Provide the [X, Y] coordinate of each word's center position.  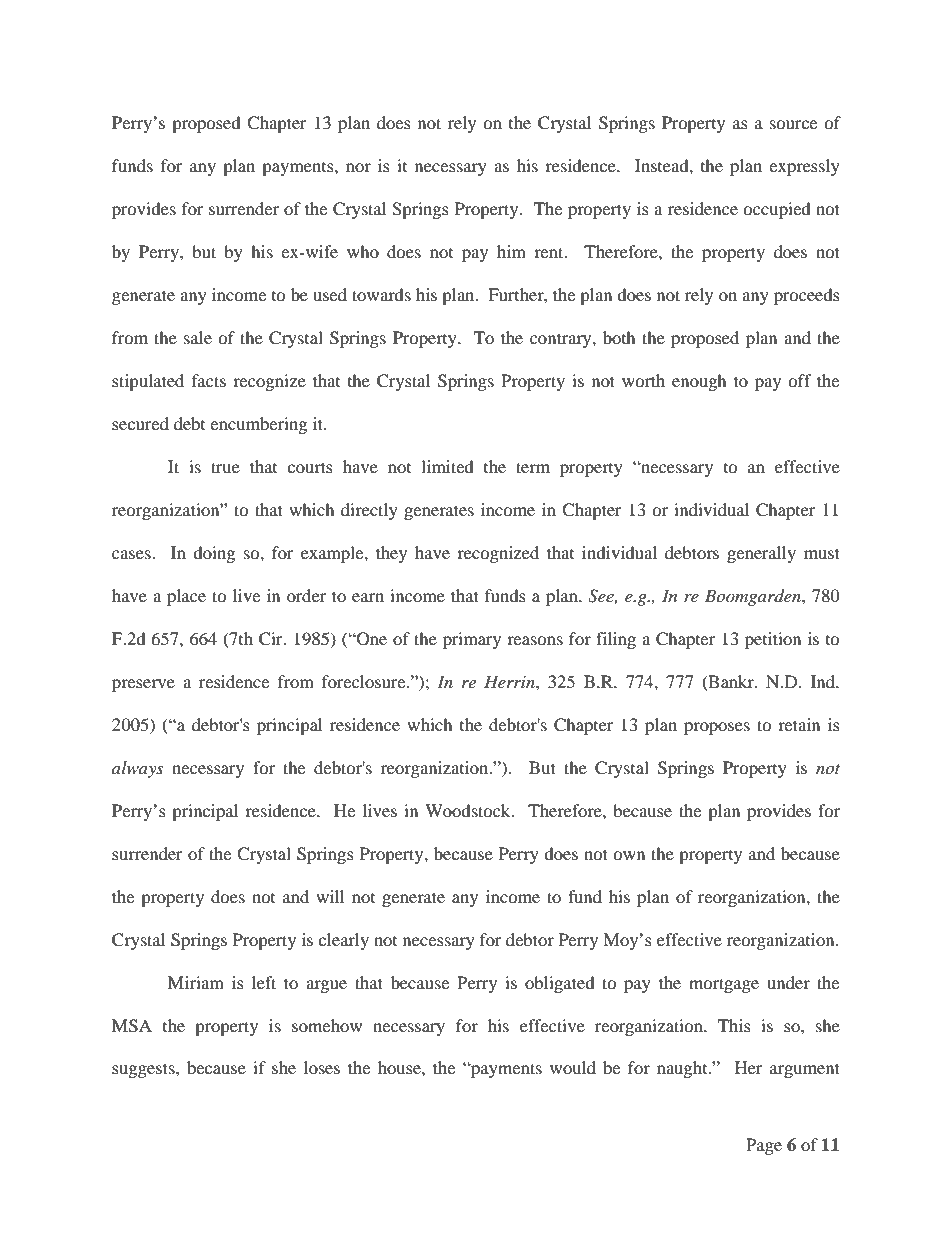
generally [761, 554]
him [511, 251]
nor [358, 167]
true [225, 467]
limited [447, 466]
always [137, 769]
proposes [717, 728]
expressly [804, 167]
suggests [144, 1070]
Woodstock [469, 810]
